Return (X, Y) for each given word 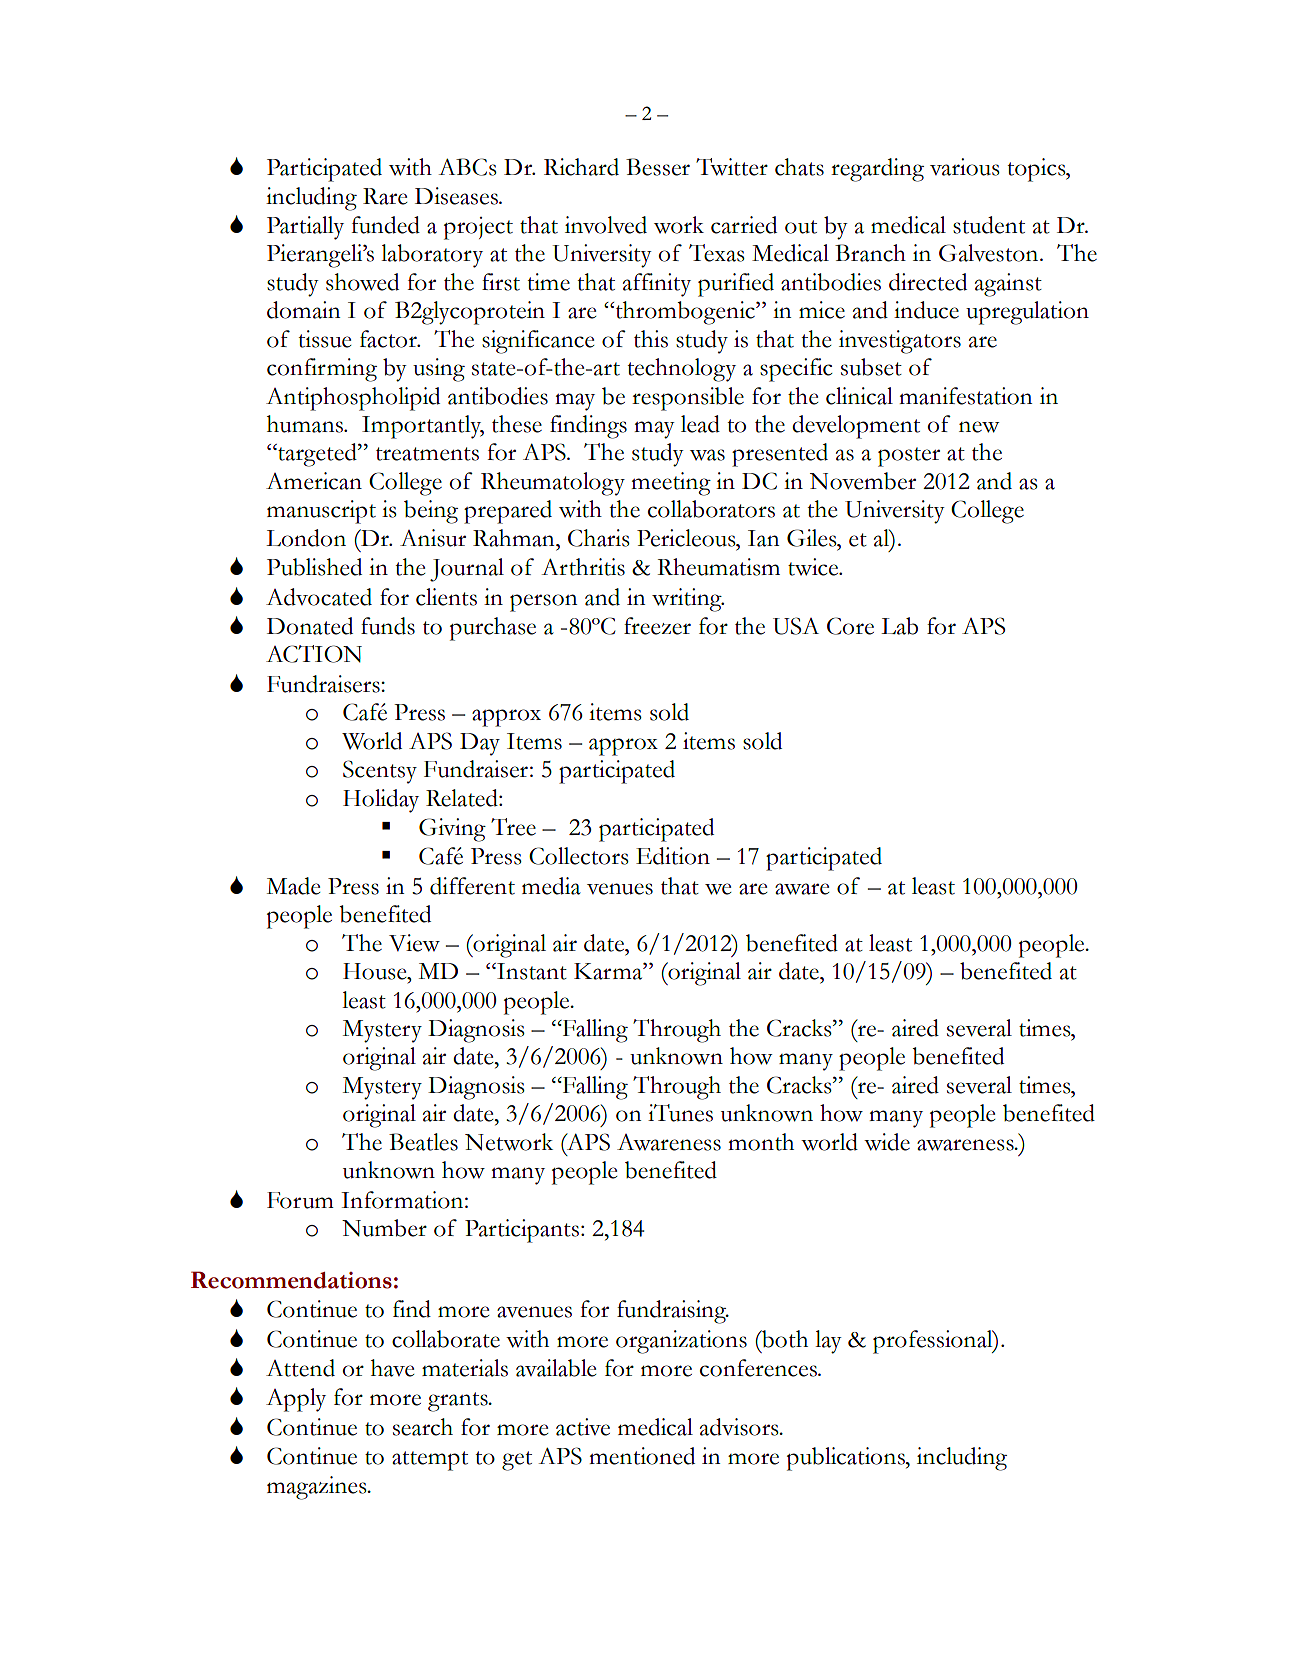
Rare (385, 196)
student (989, 225)
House (376, 971)
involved (606, 225)
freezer (657, 626)
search (423, 1427)
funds (388, 626)
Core (850, 626)
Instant (531, 971)
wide (887, 1142)
